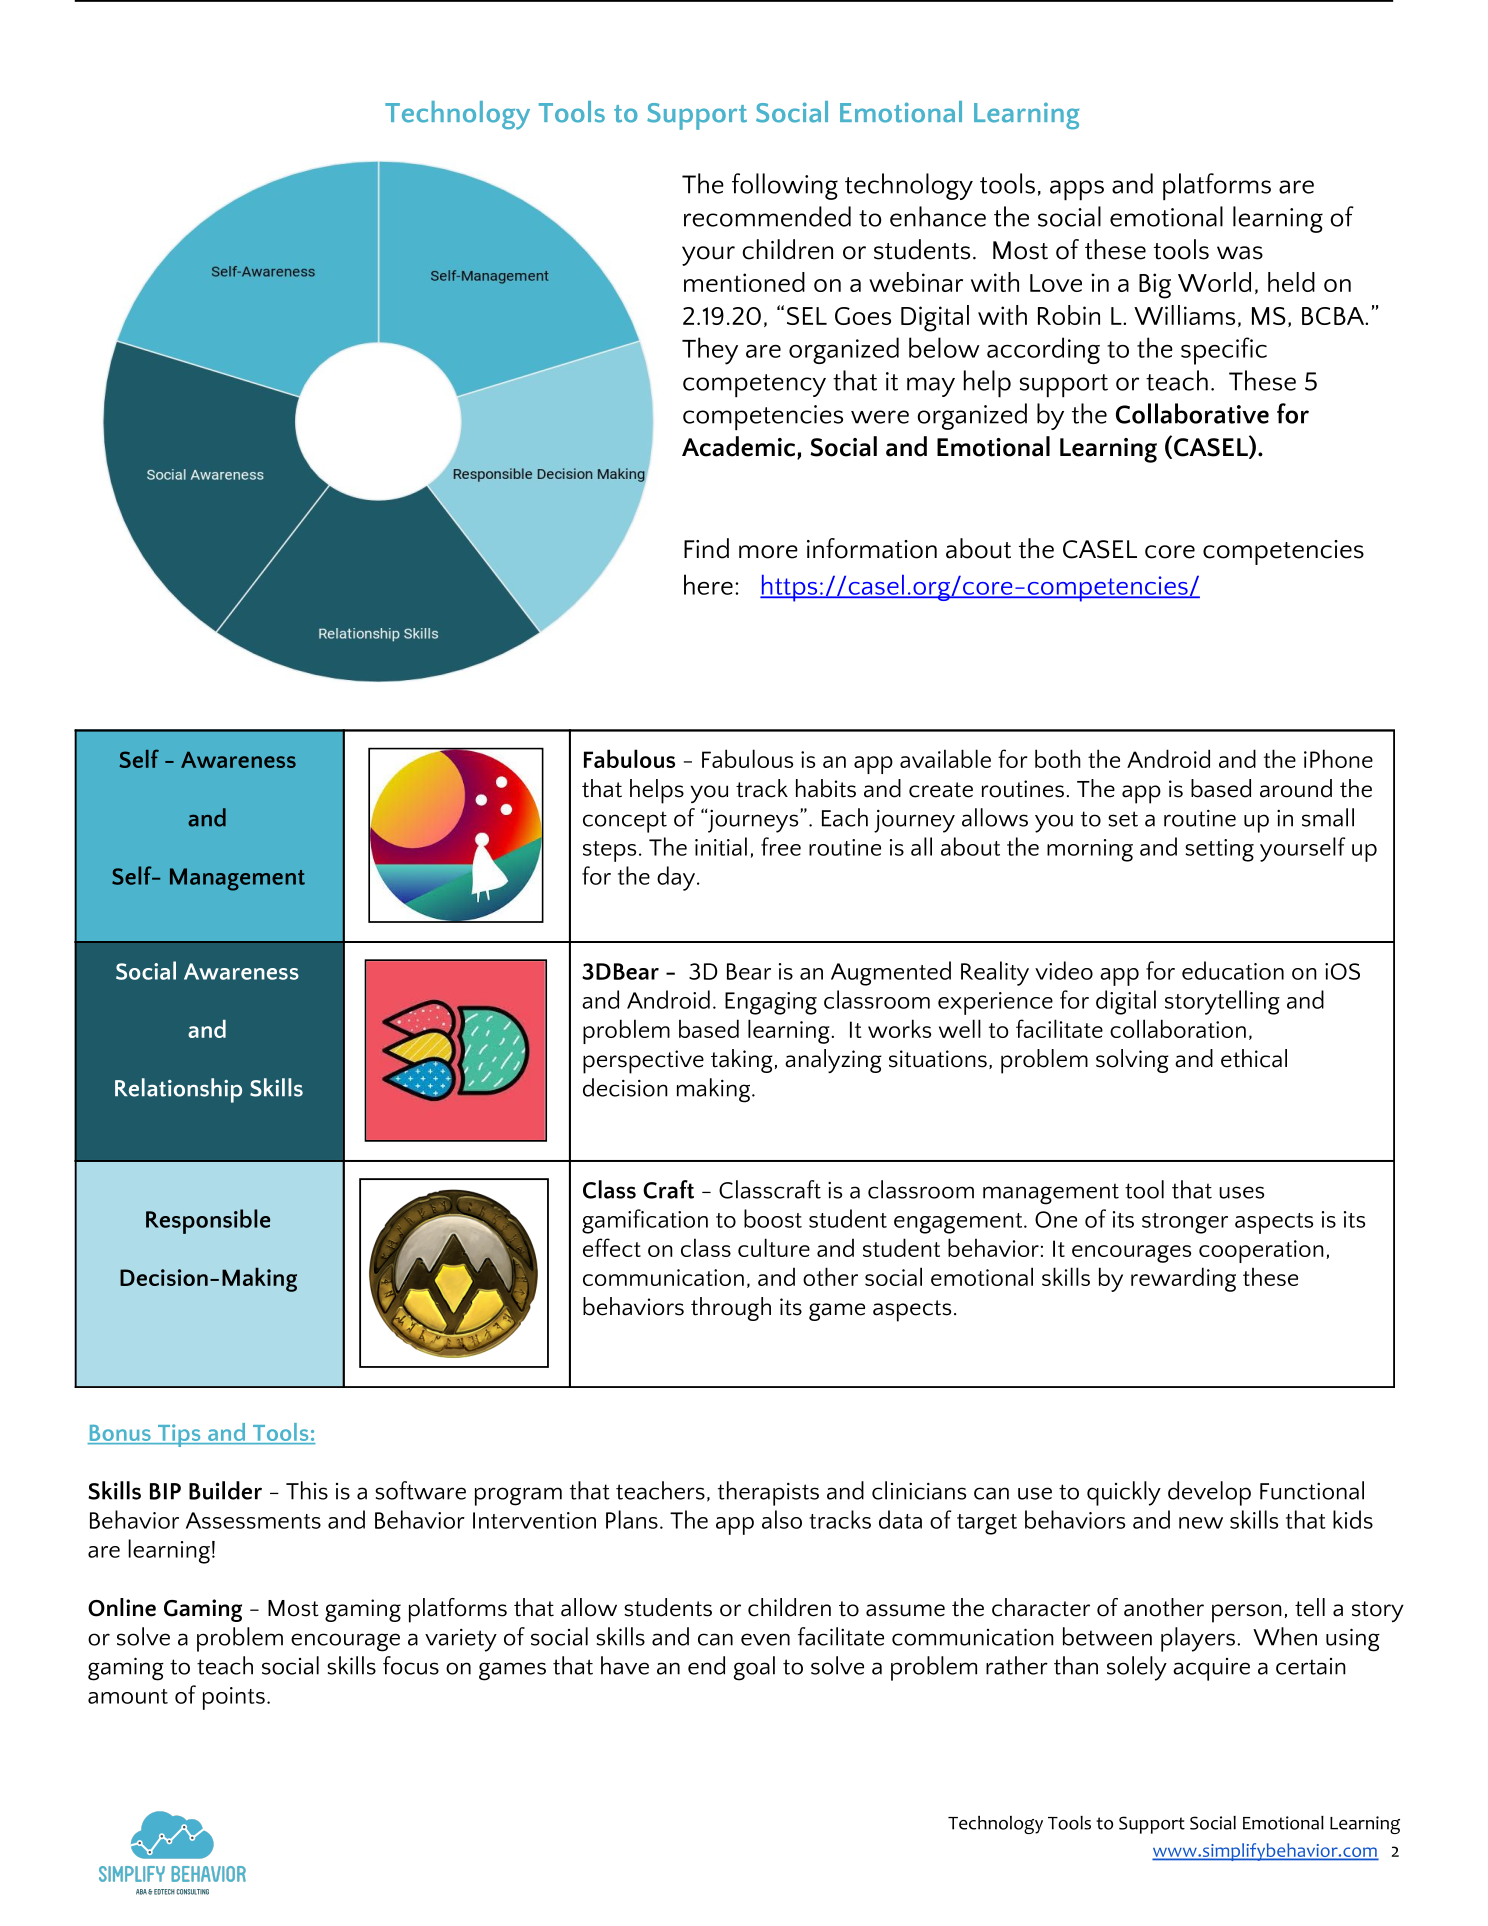 This document has height=1926, width=1488. What do you see at coordinates (178, 1090) in the document?
I see `Relationship` at bounding box center [178, 1090].
